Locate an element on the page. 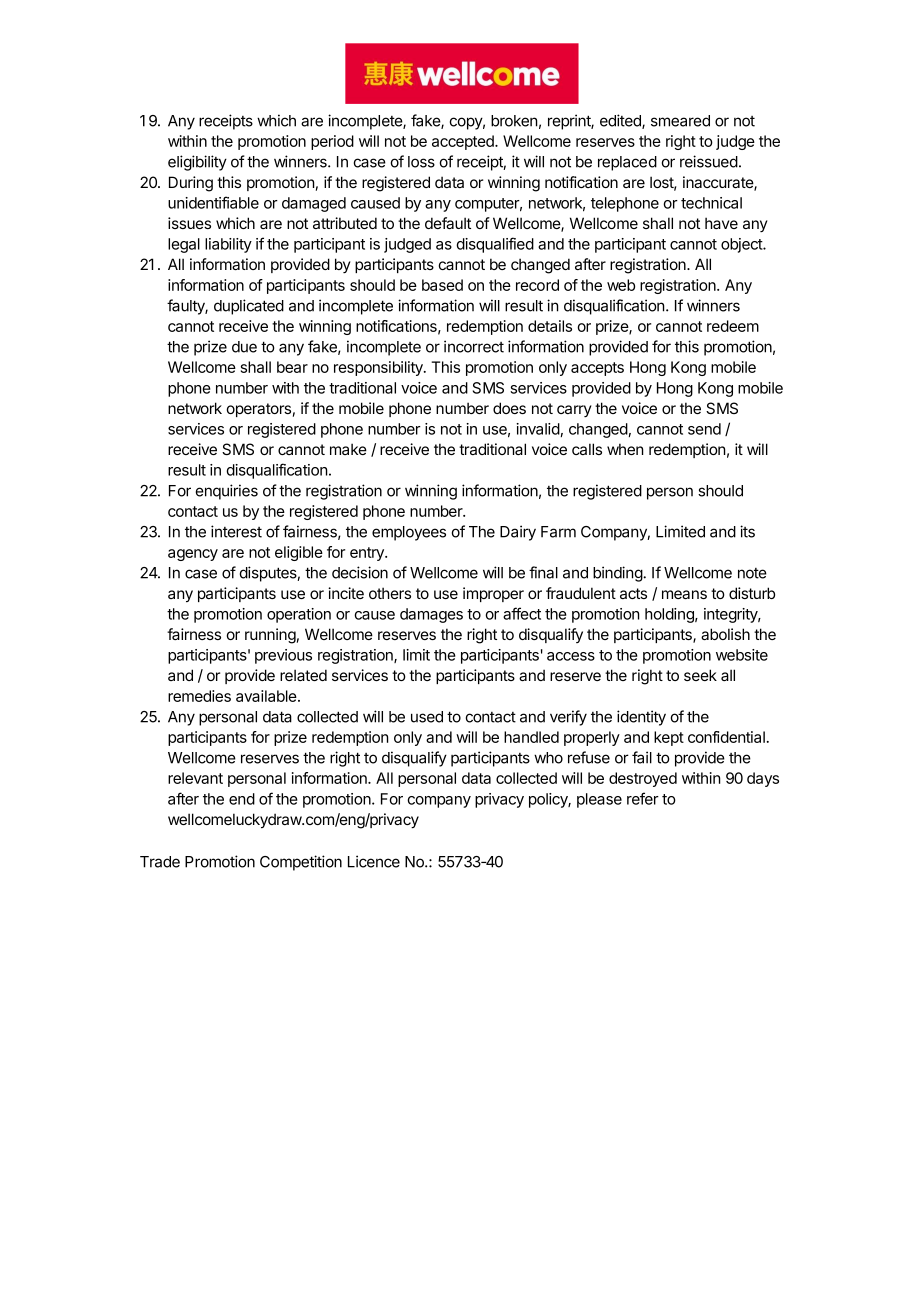 The image size is (924, 1308). its is located at coordinates (747, 531).
